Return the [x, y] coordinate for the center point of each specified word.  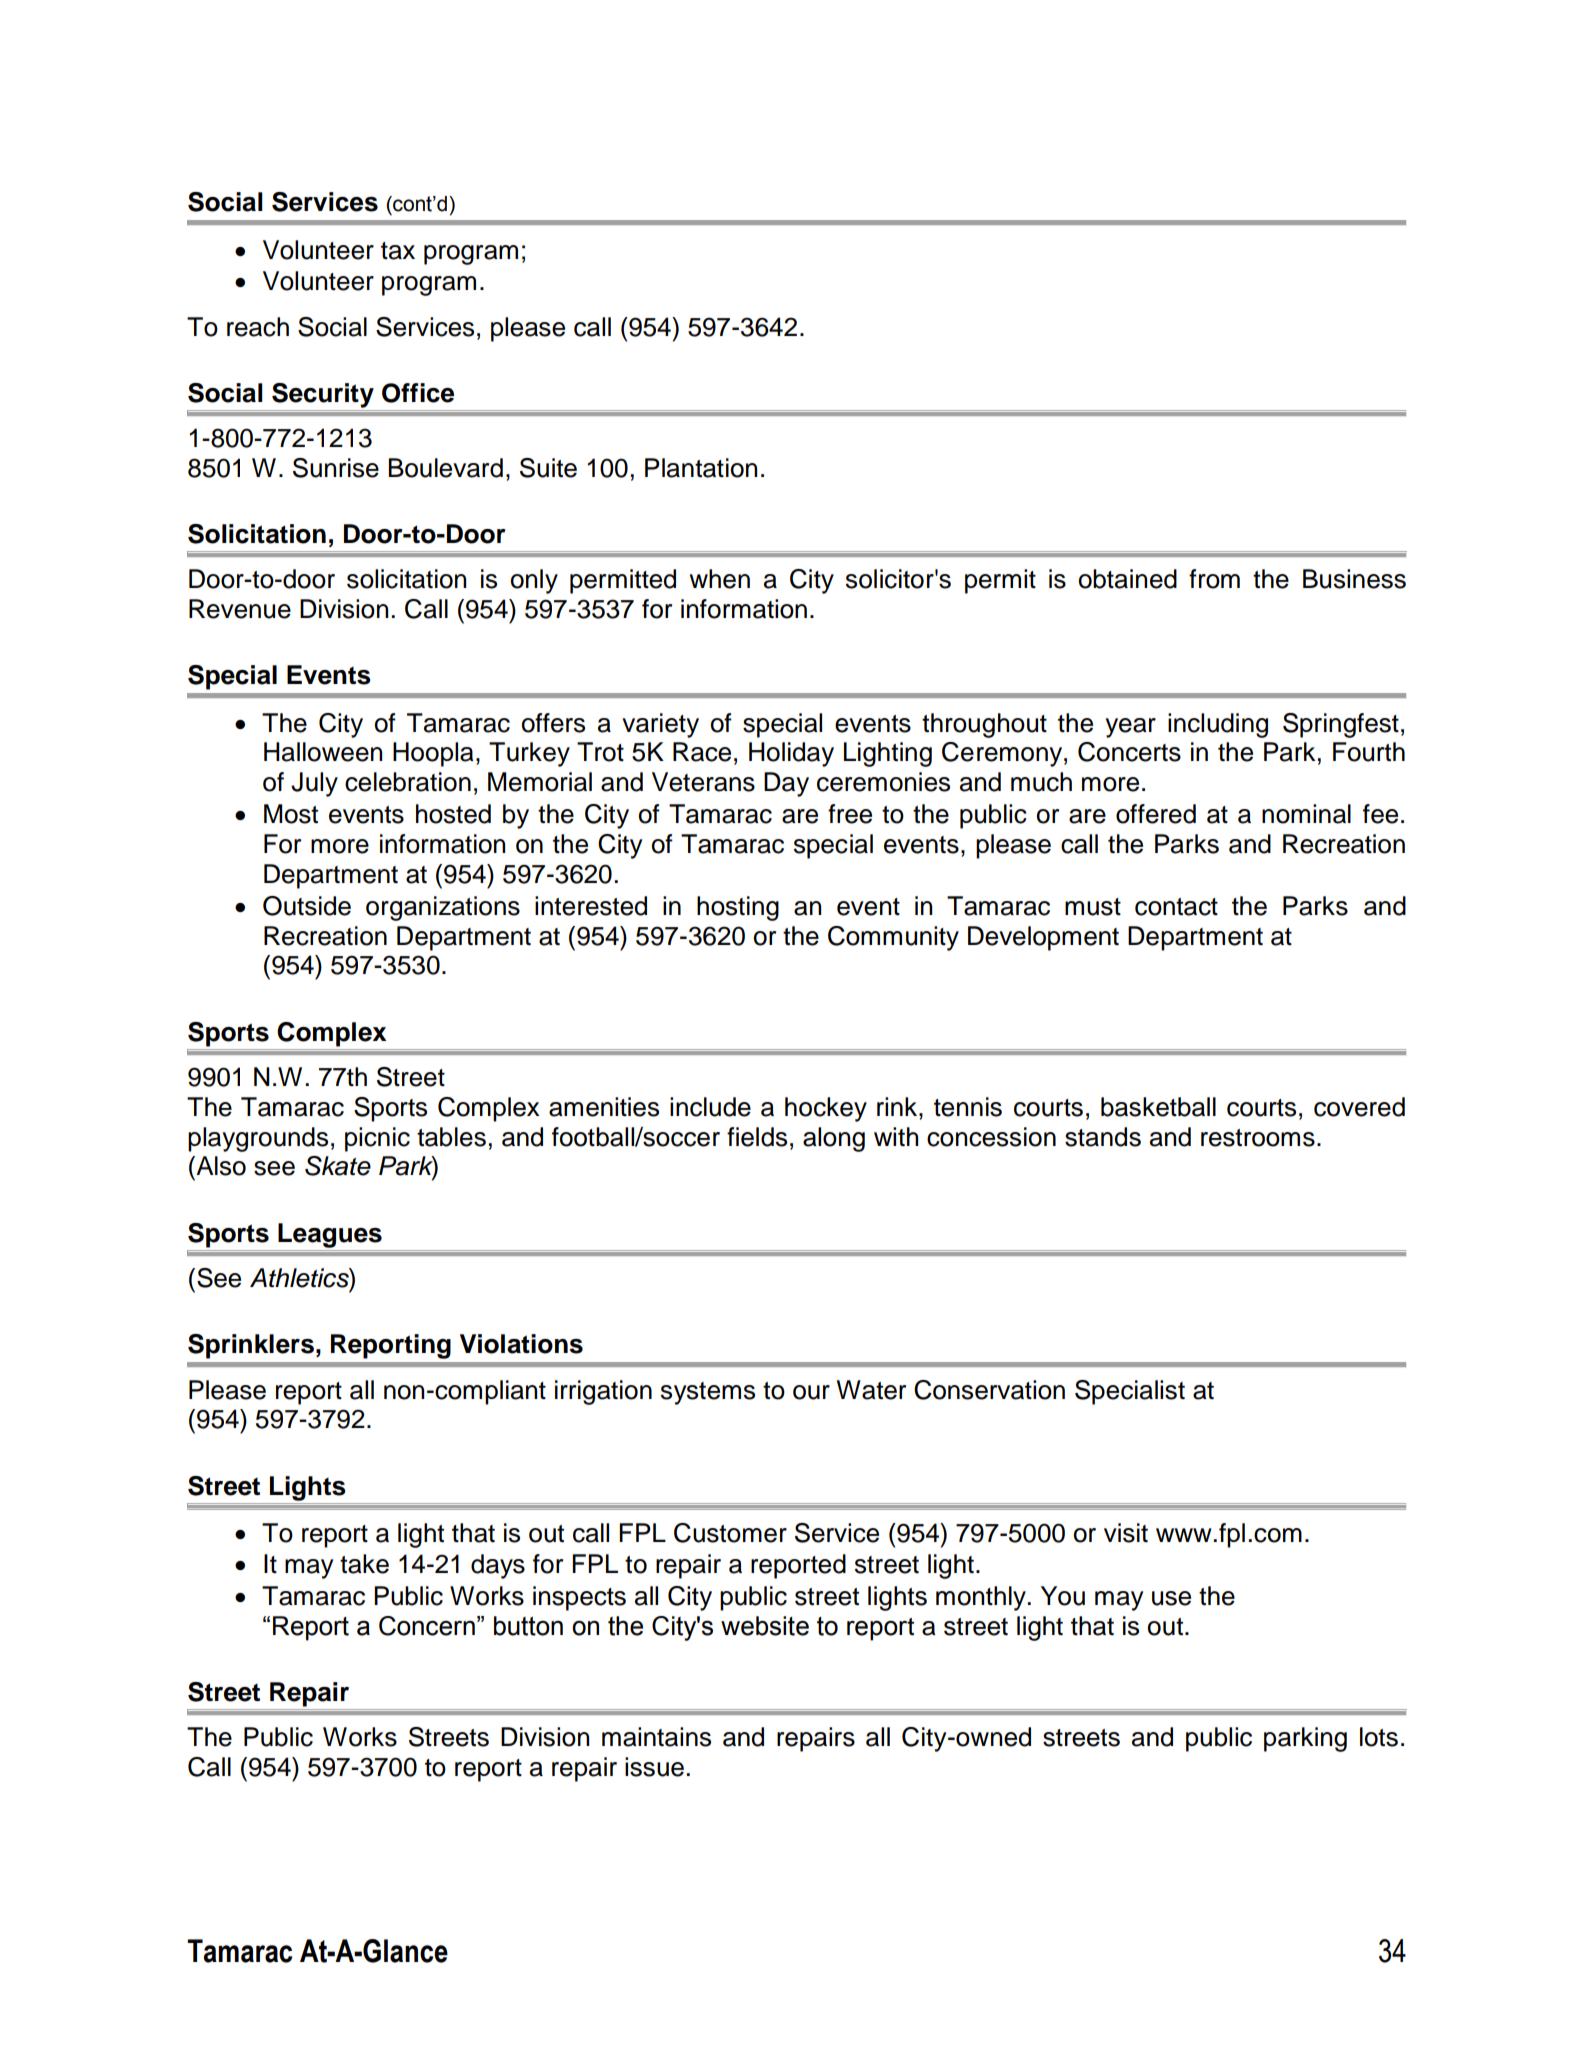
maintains [656, 1737]
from [1214, 579]
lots [1379, 1737]
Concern [427, 1626]
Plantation [701, 468]
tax [398, 251]
